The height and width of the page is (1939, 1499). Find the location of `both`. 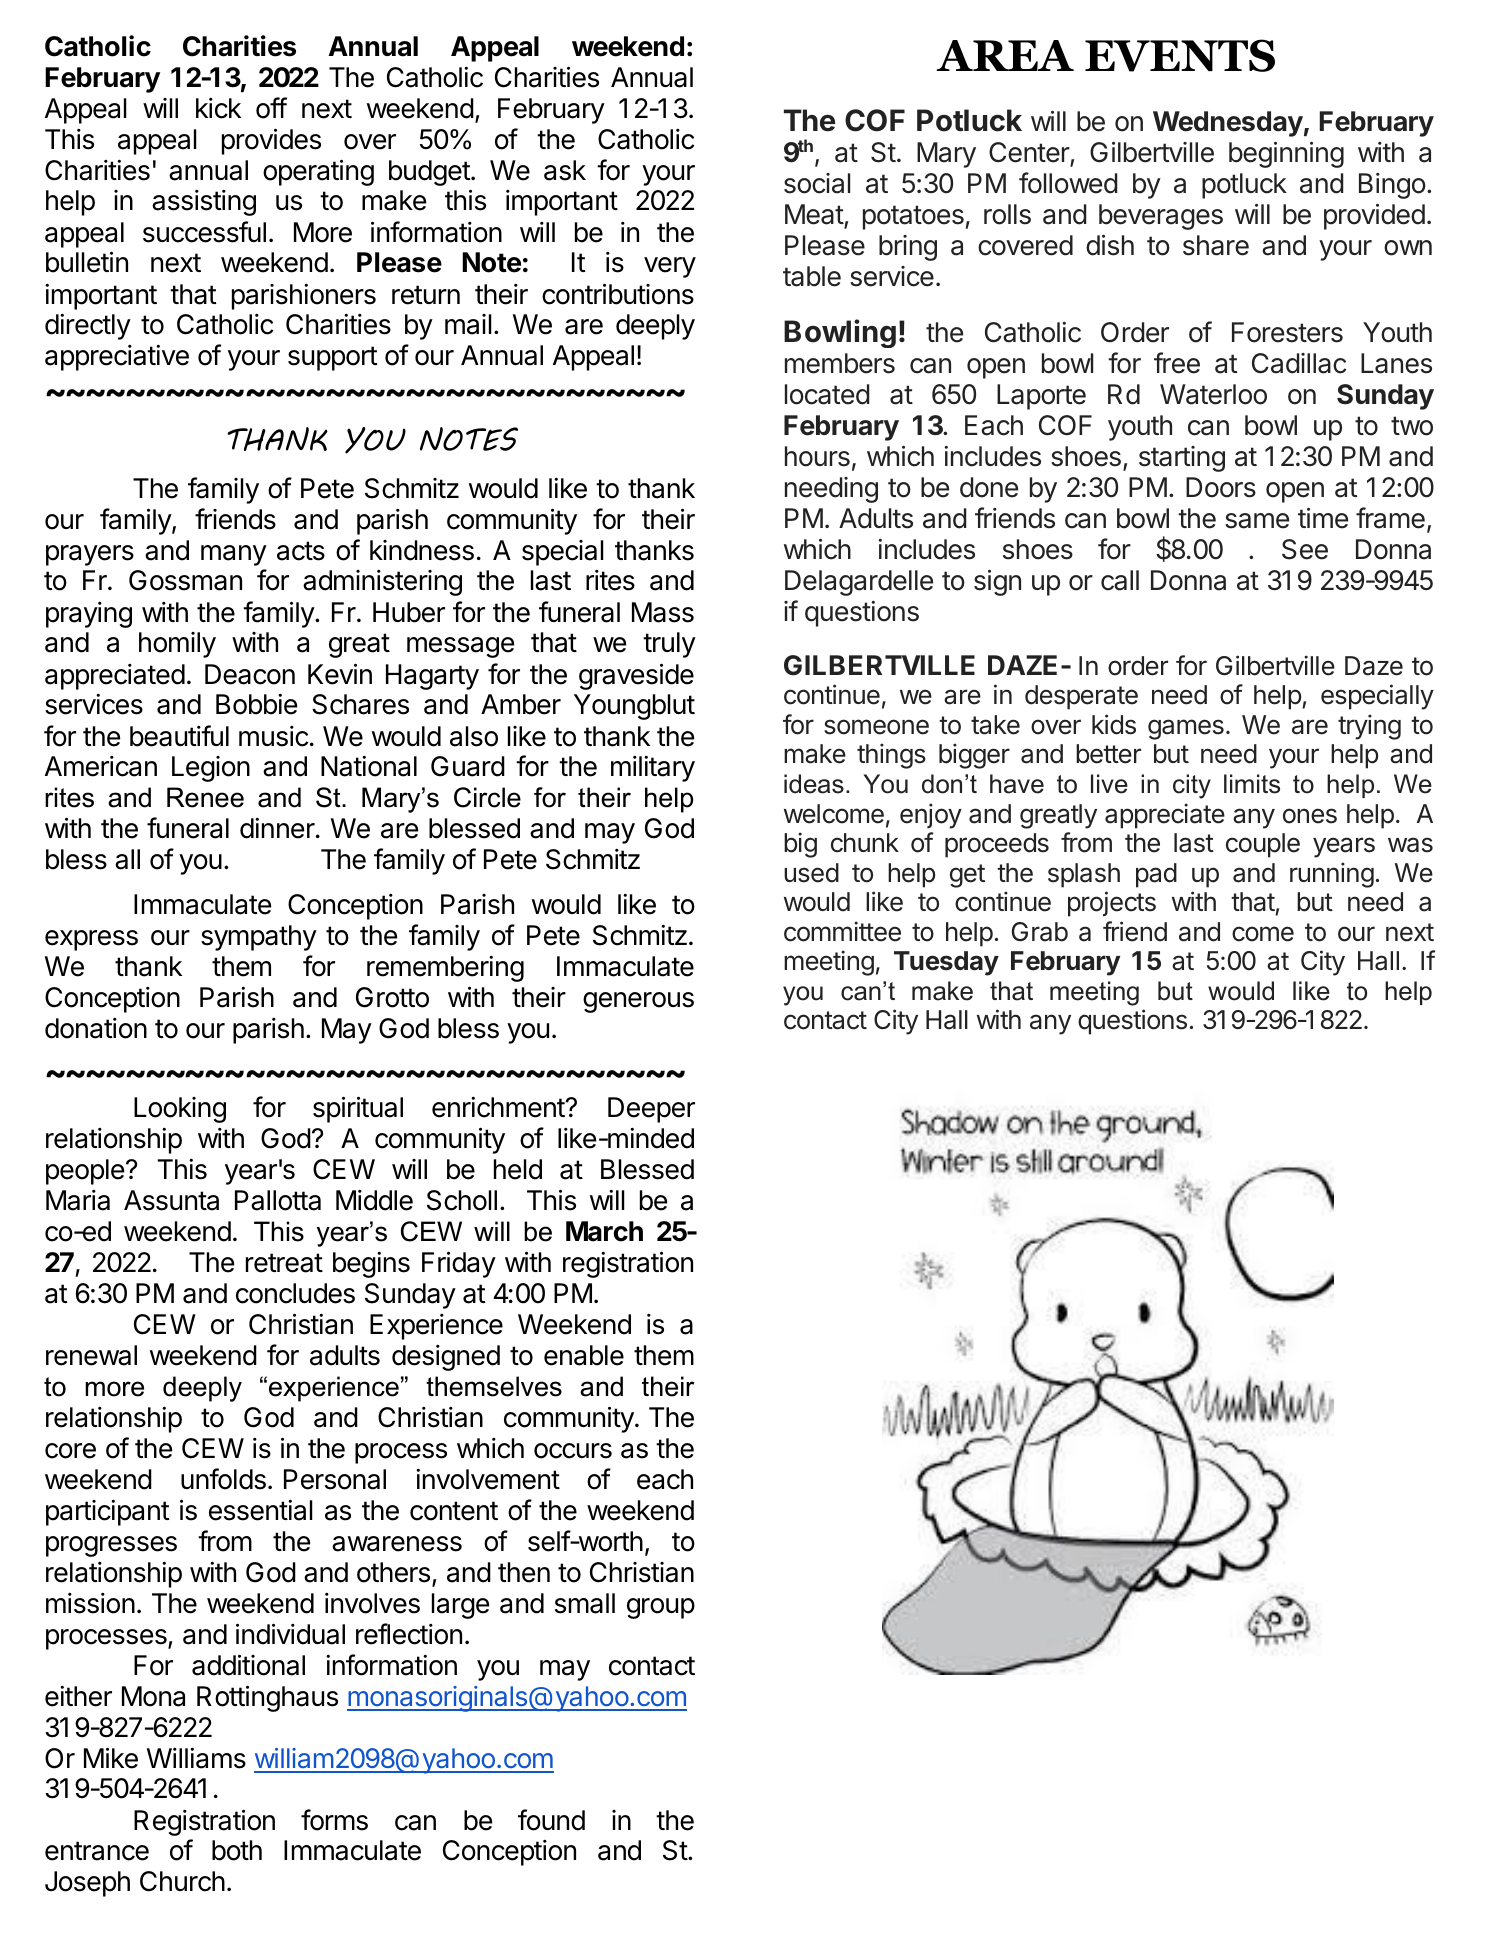

both is located at coordinates (237, 1850).
